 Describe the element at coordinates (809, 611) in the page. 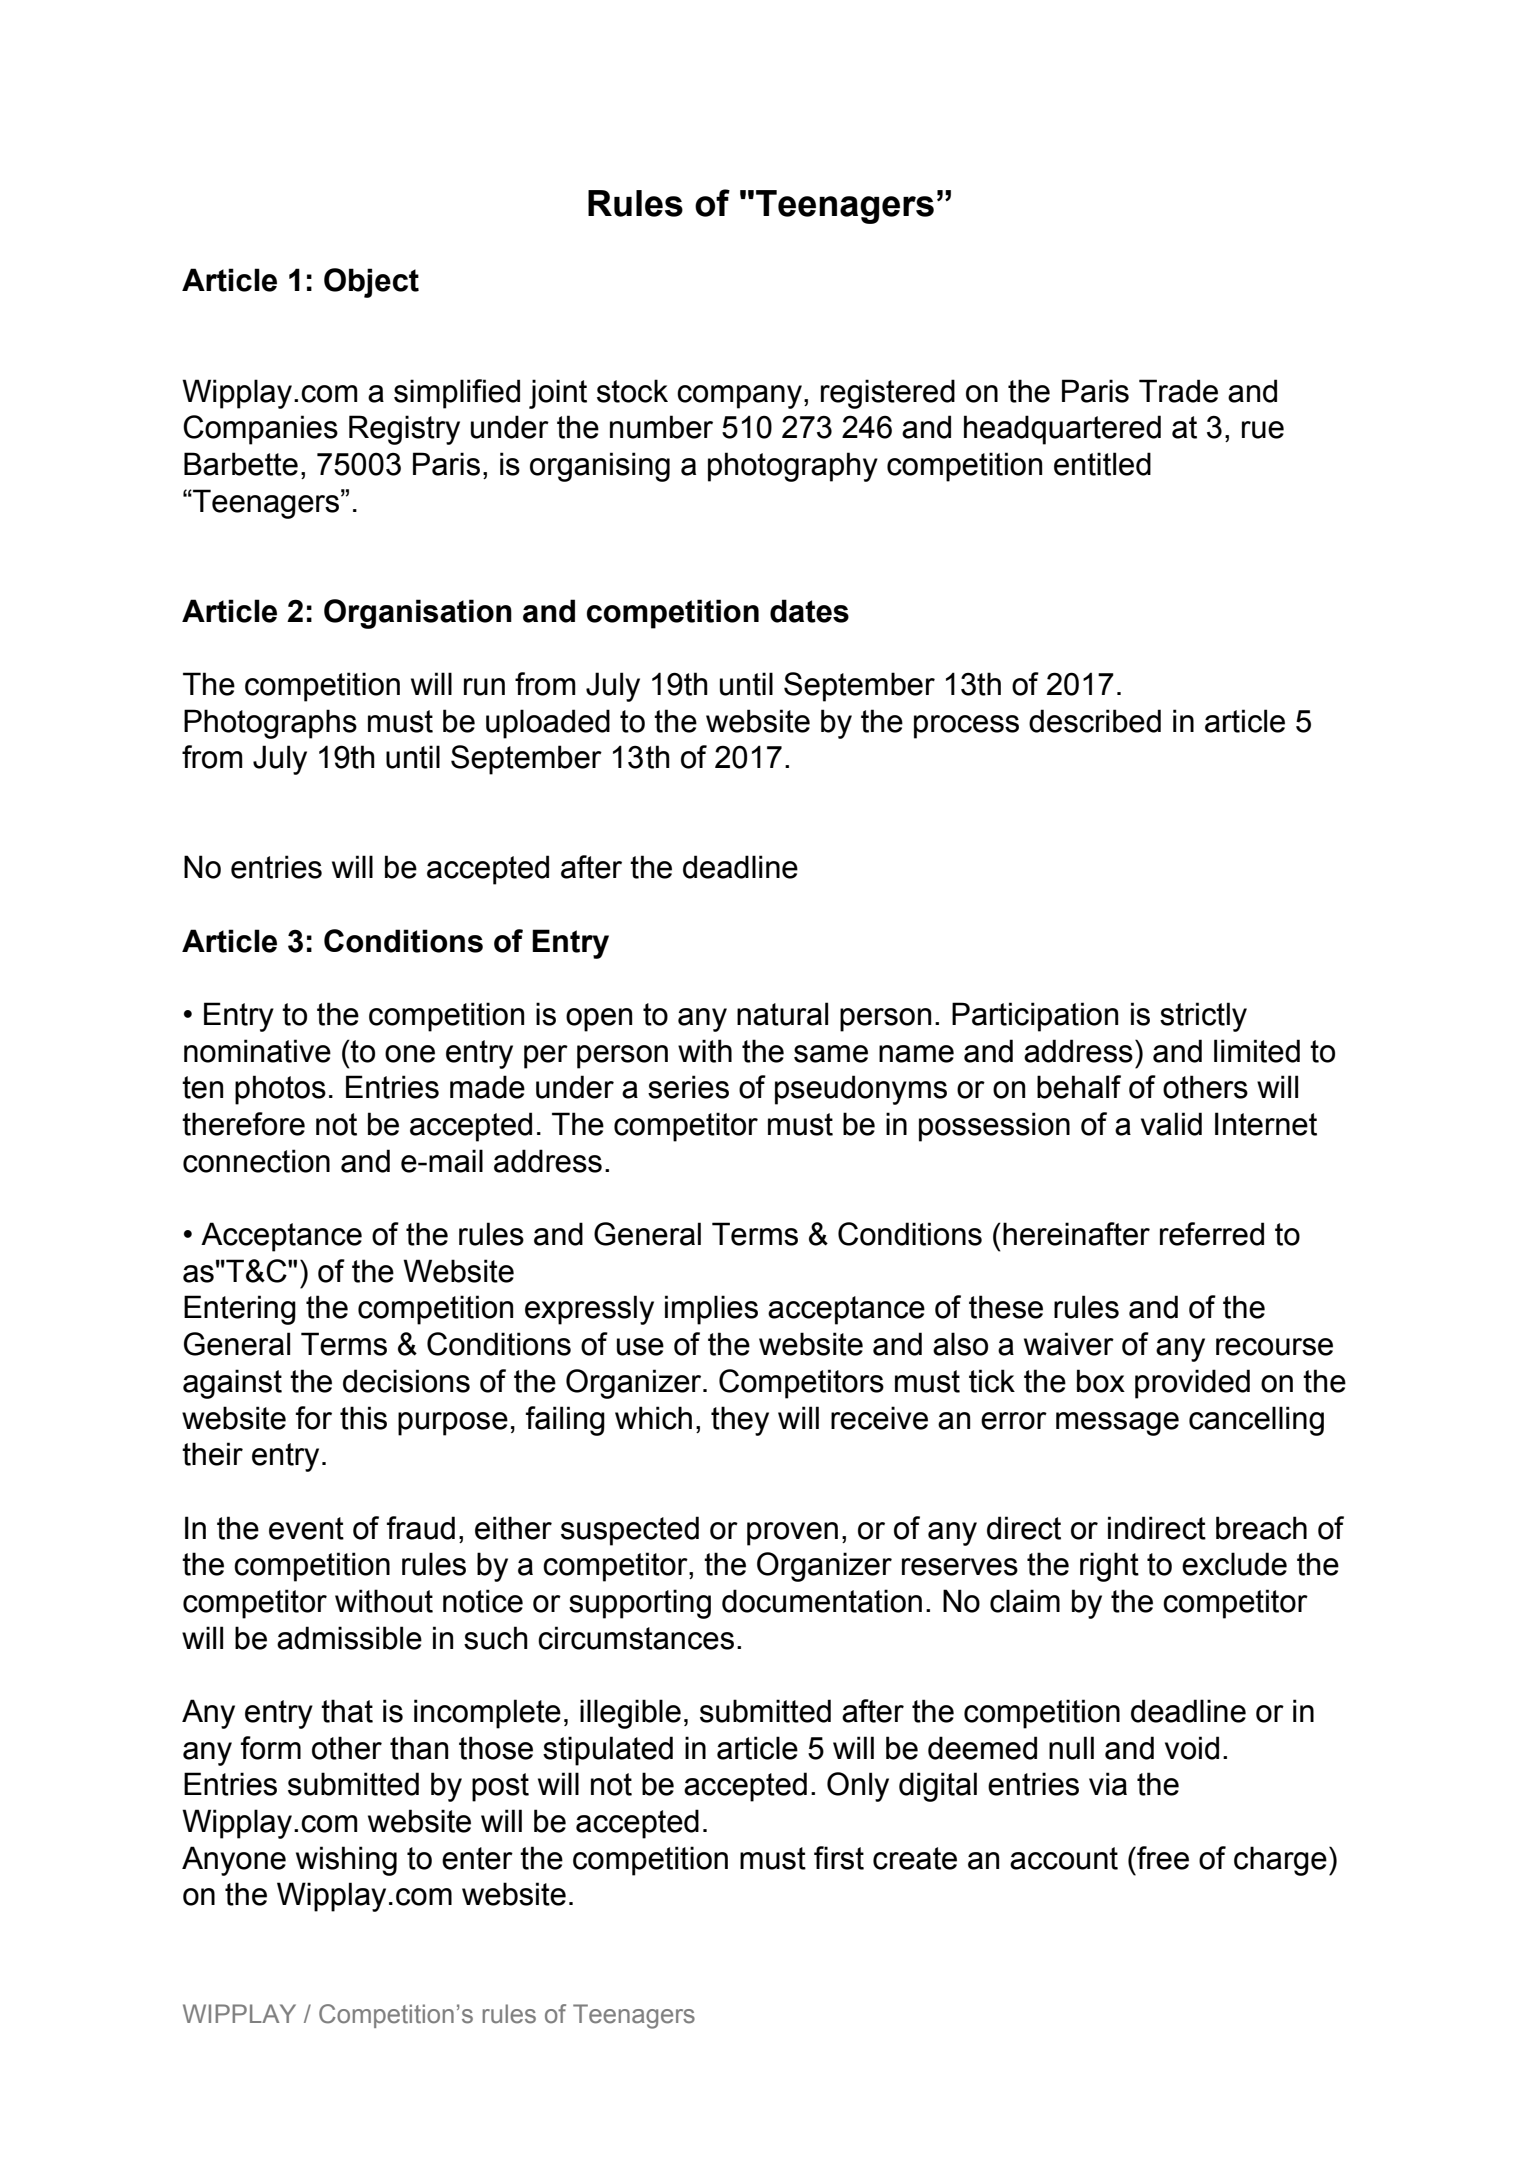

I see `dates` at that location.
